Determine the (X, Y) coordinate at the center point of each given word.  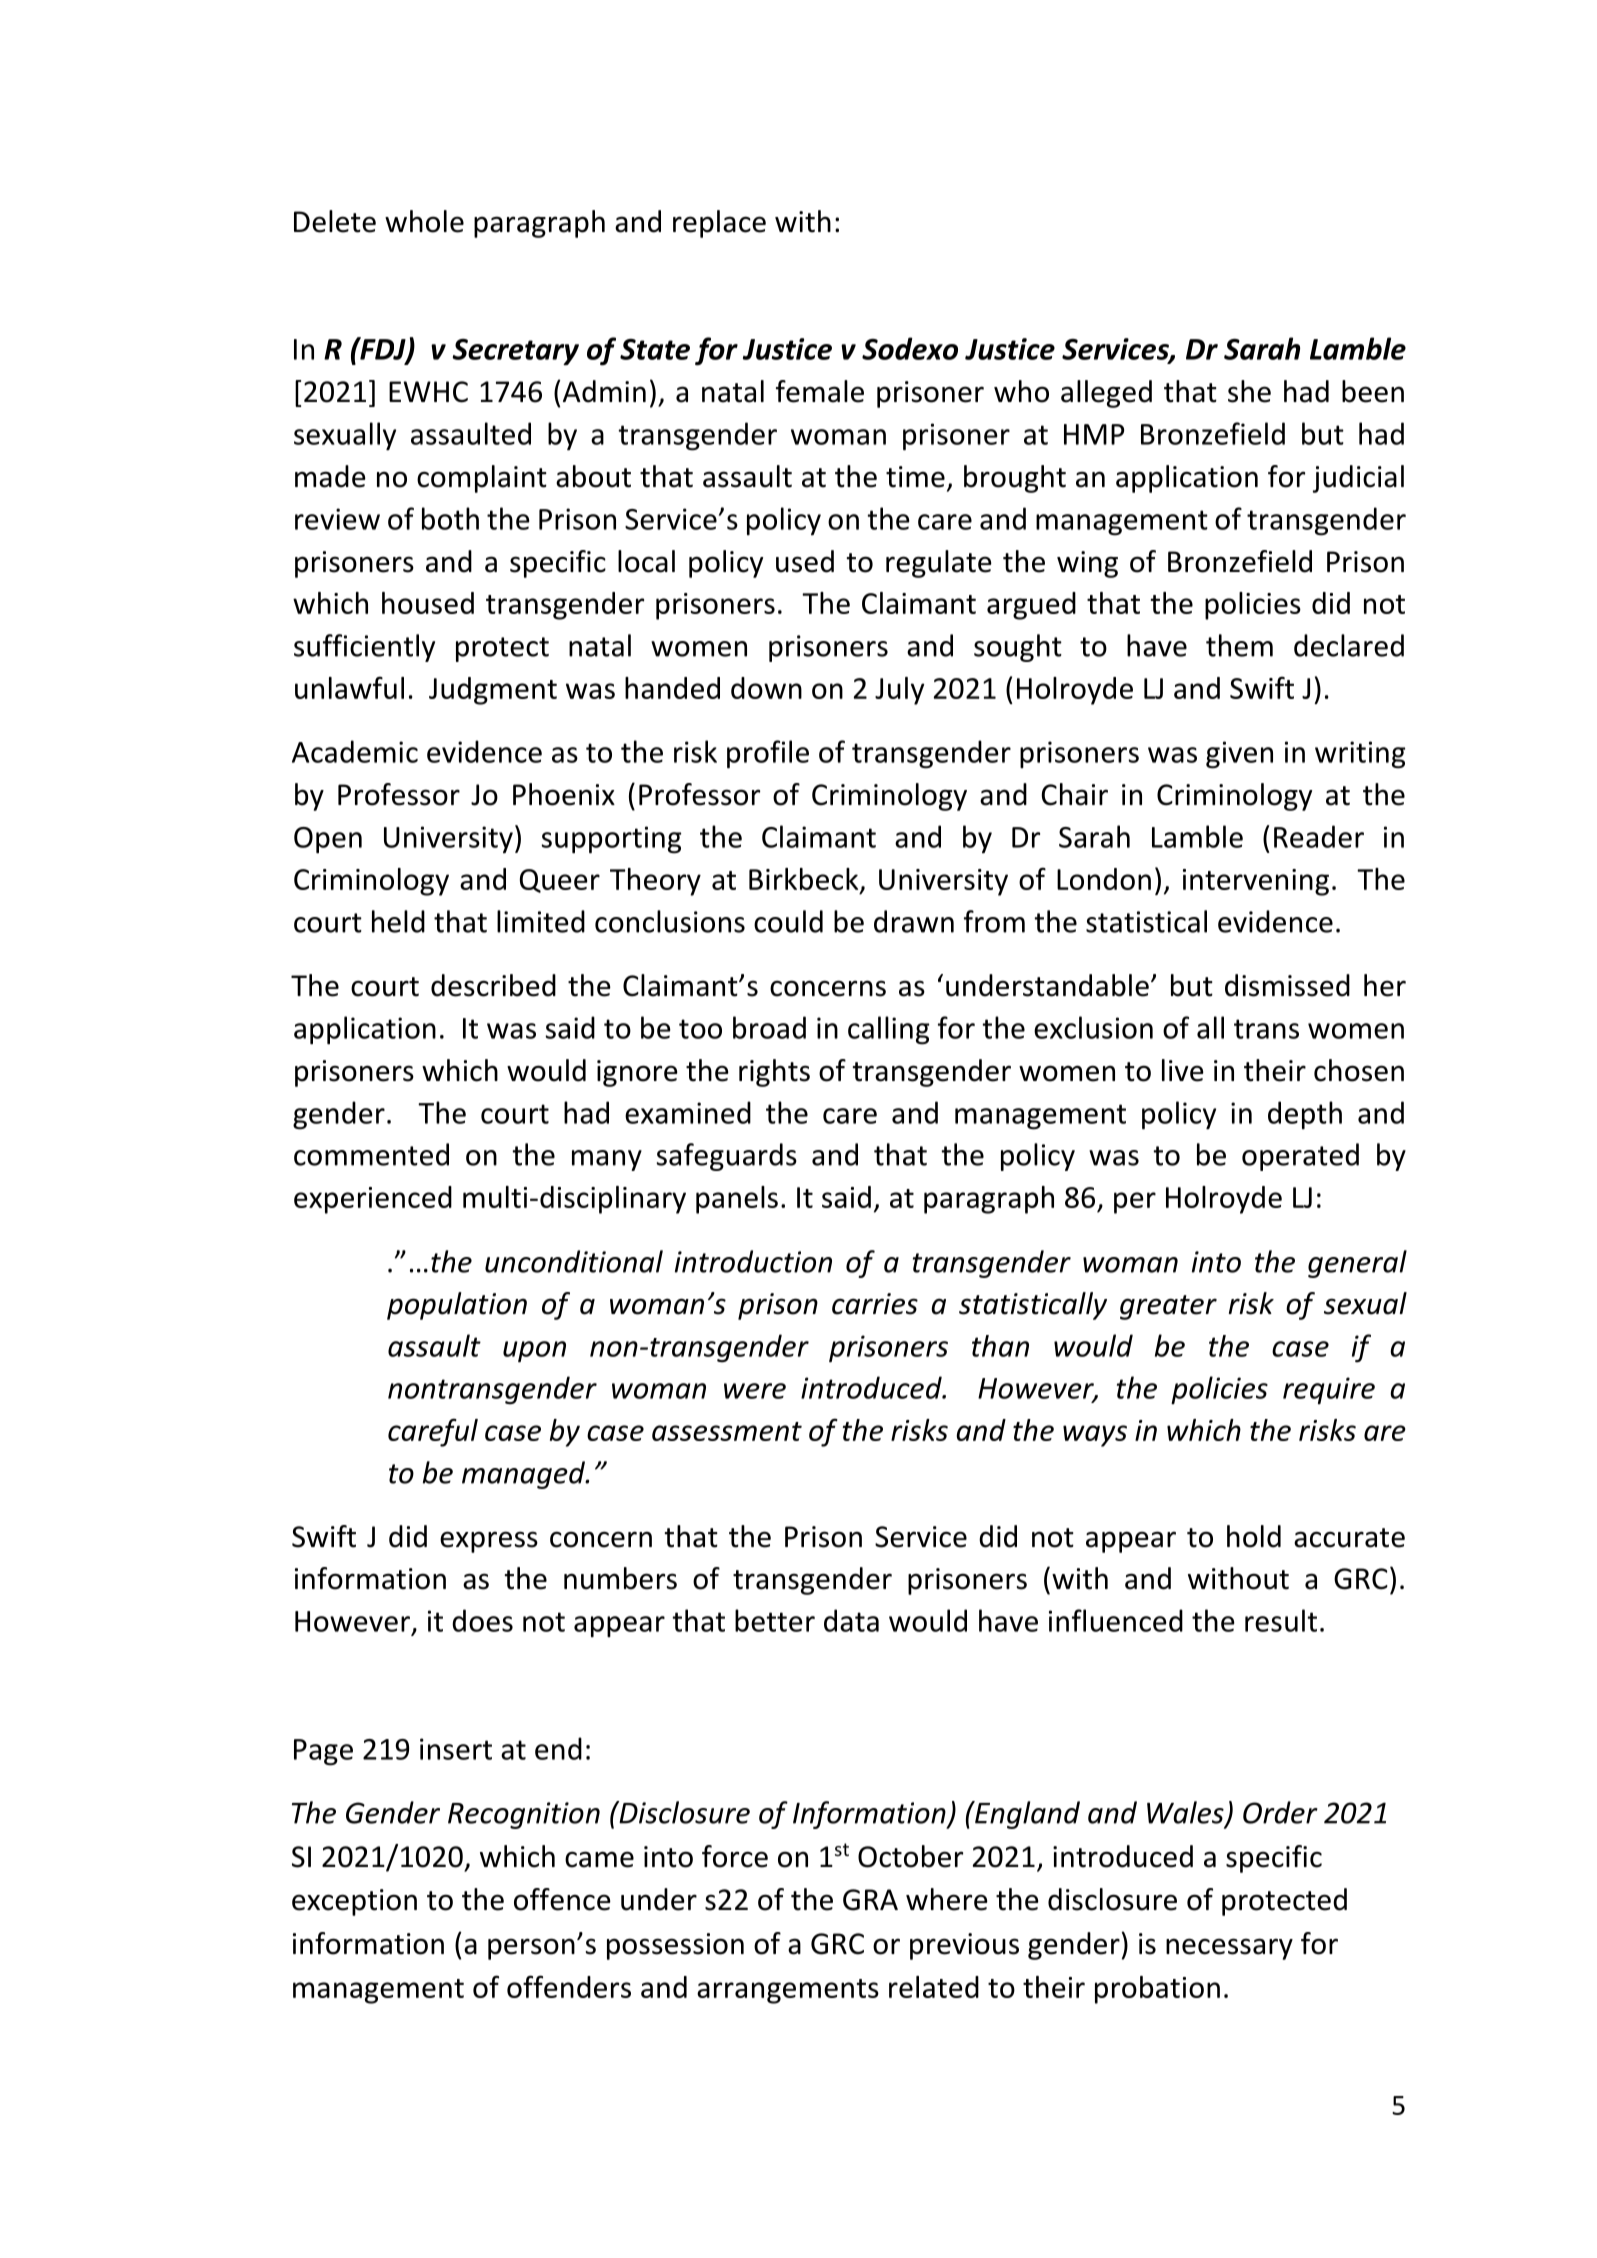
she (1249, 391)
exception (354, 1902)
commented (371, 1154)
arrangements (788, 1991)
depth (1305, 1115)
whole (424, 221)
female (820, 391)
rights (774, 1073)
